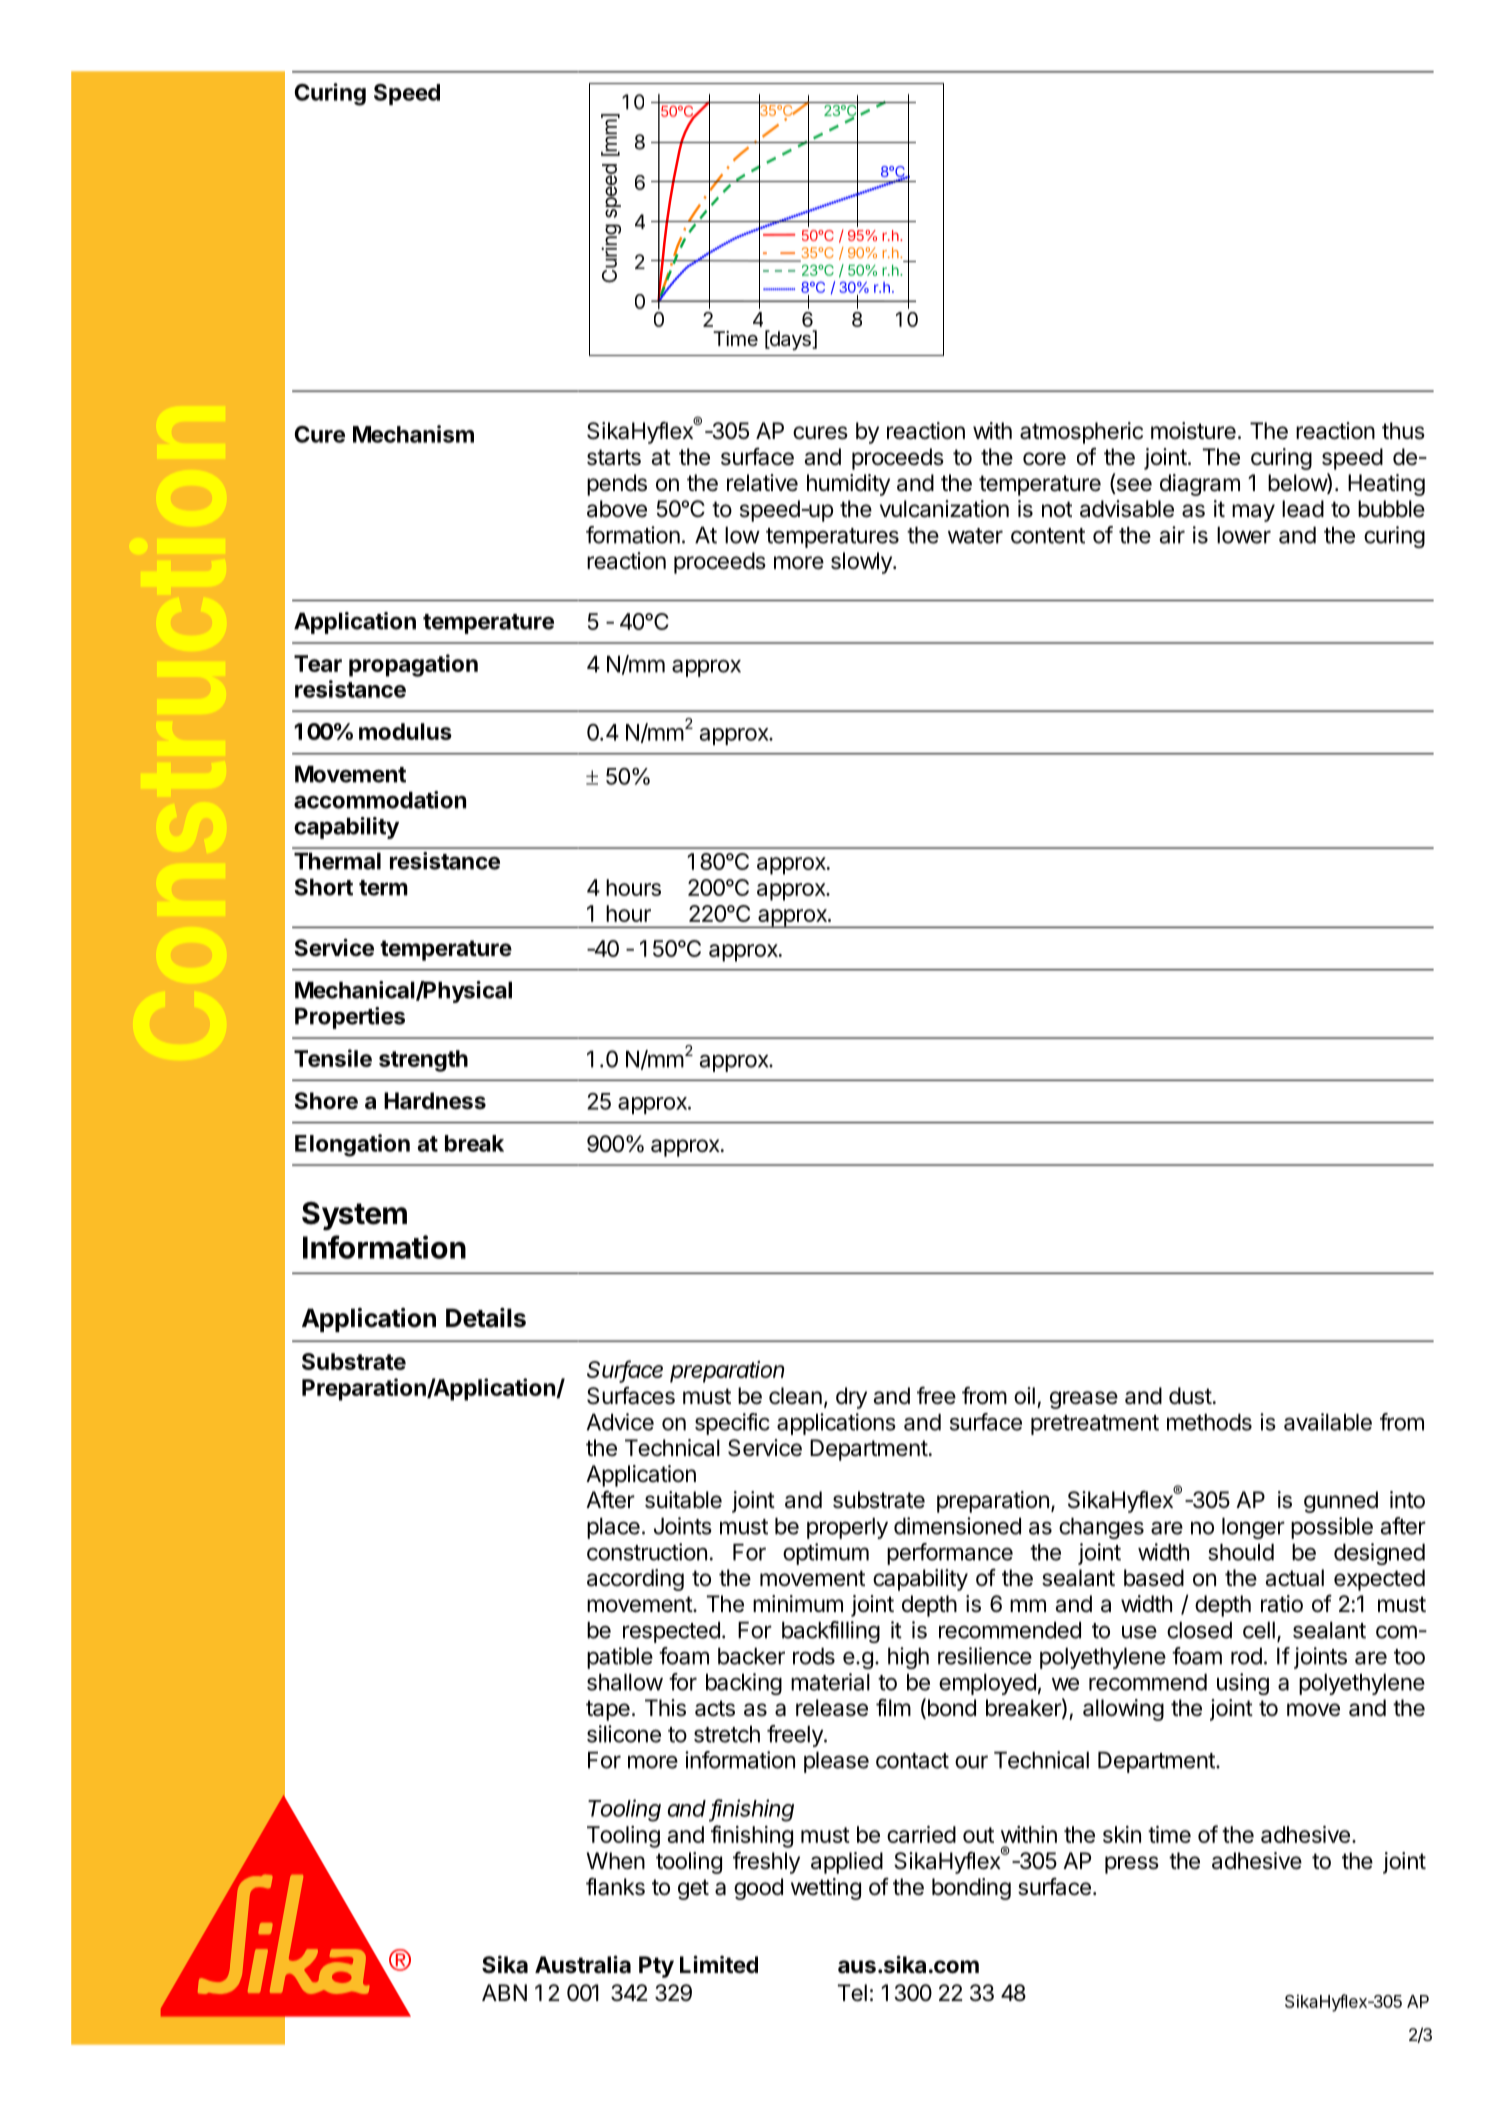  What do you see at coordinates (1244, 535) in the page?
I see `lower` at bounding box center [1244, 535].
